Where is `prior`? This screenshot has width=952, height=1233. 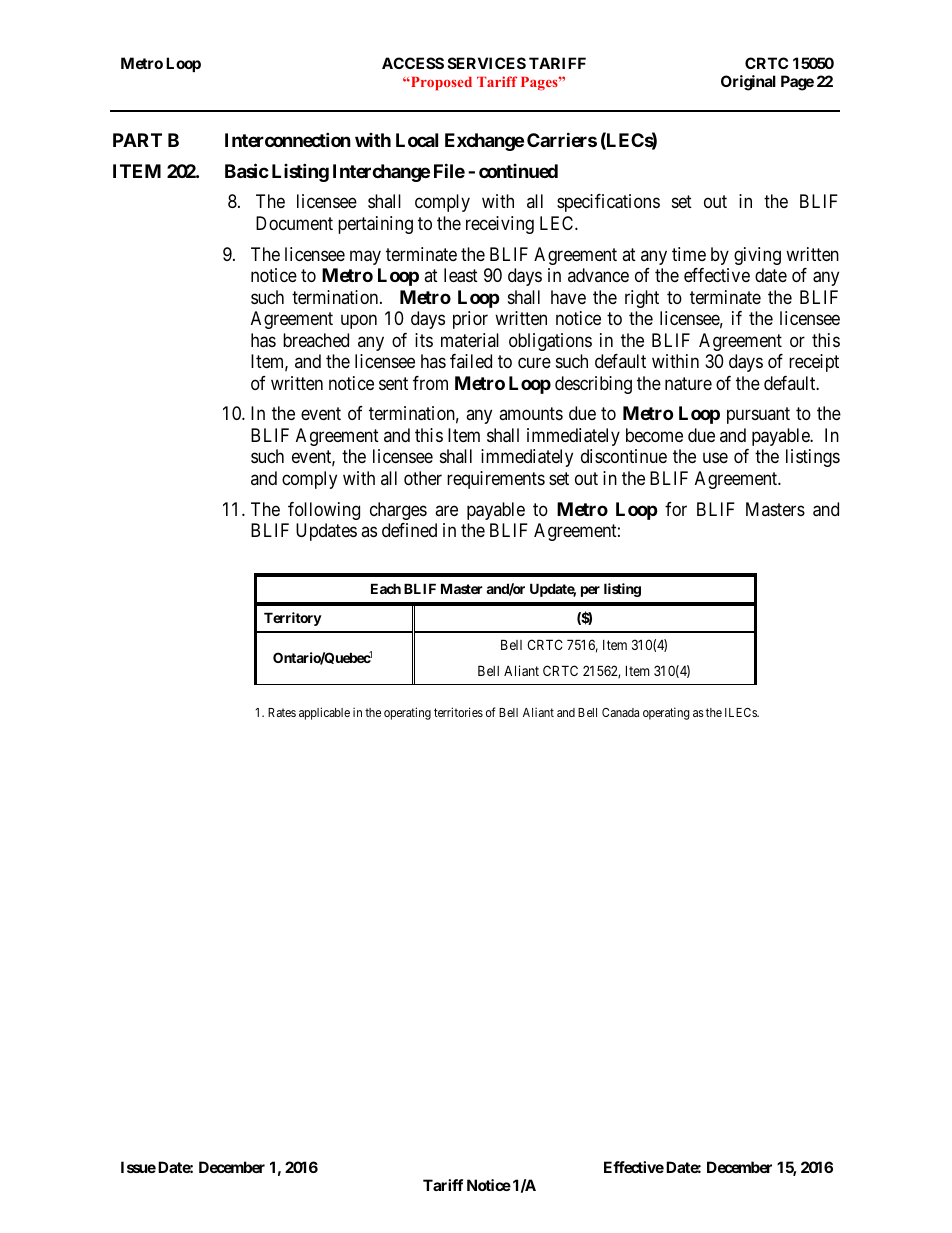
prior is located at coordinates (470, 320).
